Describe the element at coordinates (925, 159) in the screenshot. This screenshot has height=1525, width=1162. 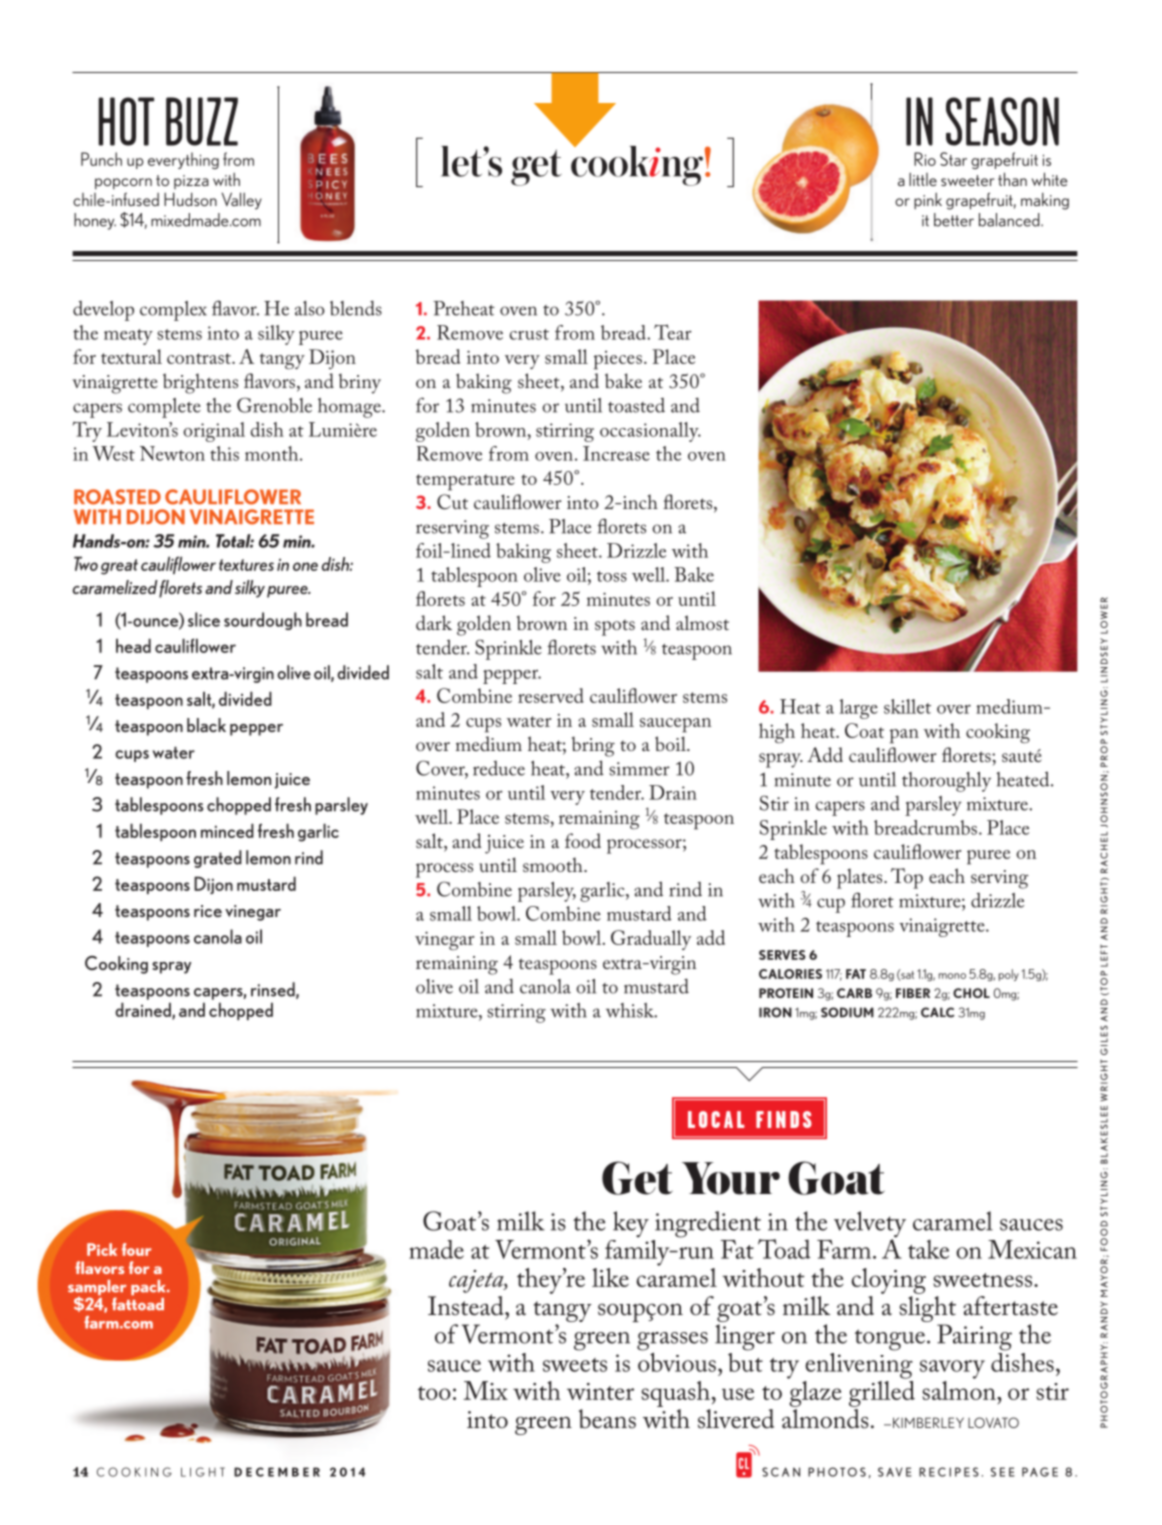
I see `Rio` at that location.
